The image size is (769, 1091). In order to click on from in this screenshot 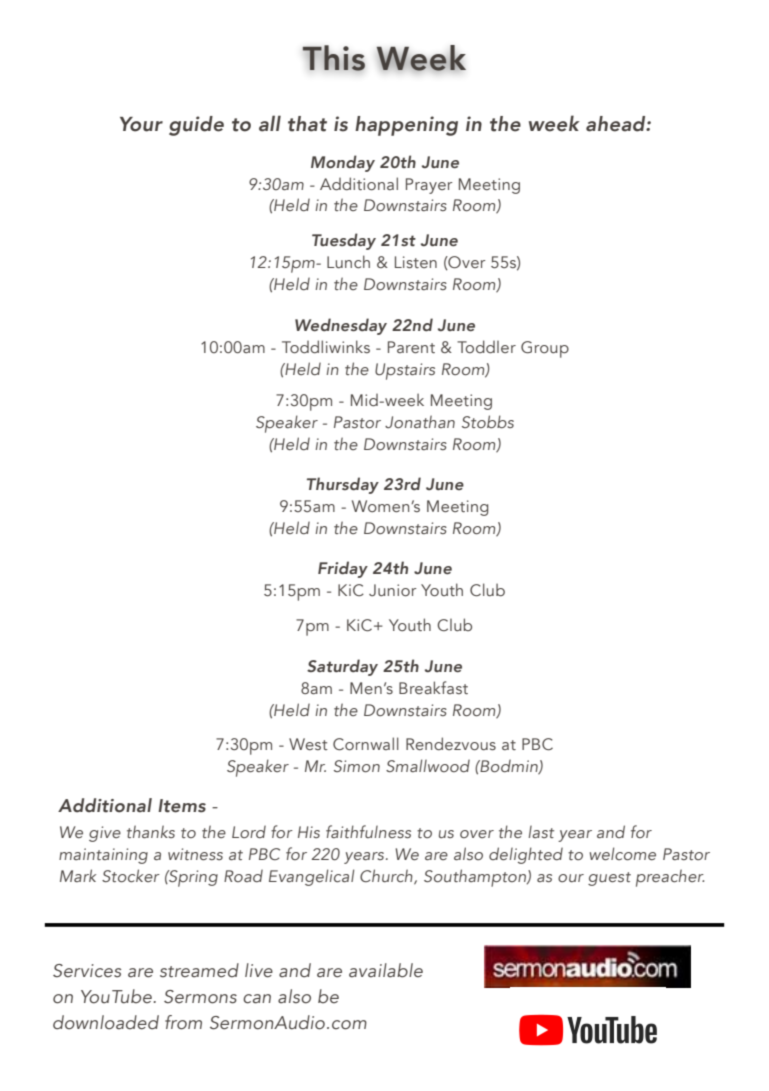, I will do `click(183, 1022)`.
